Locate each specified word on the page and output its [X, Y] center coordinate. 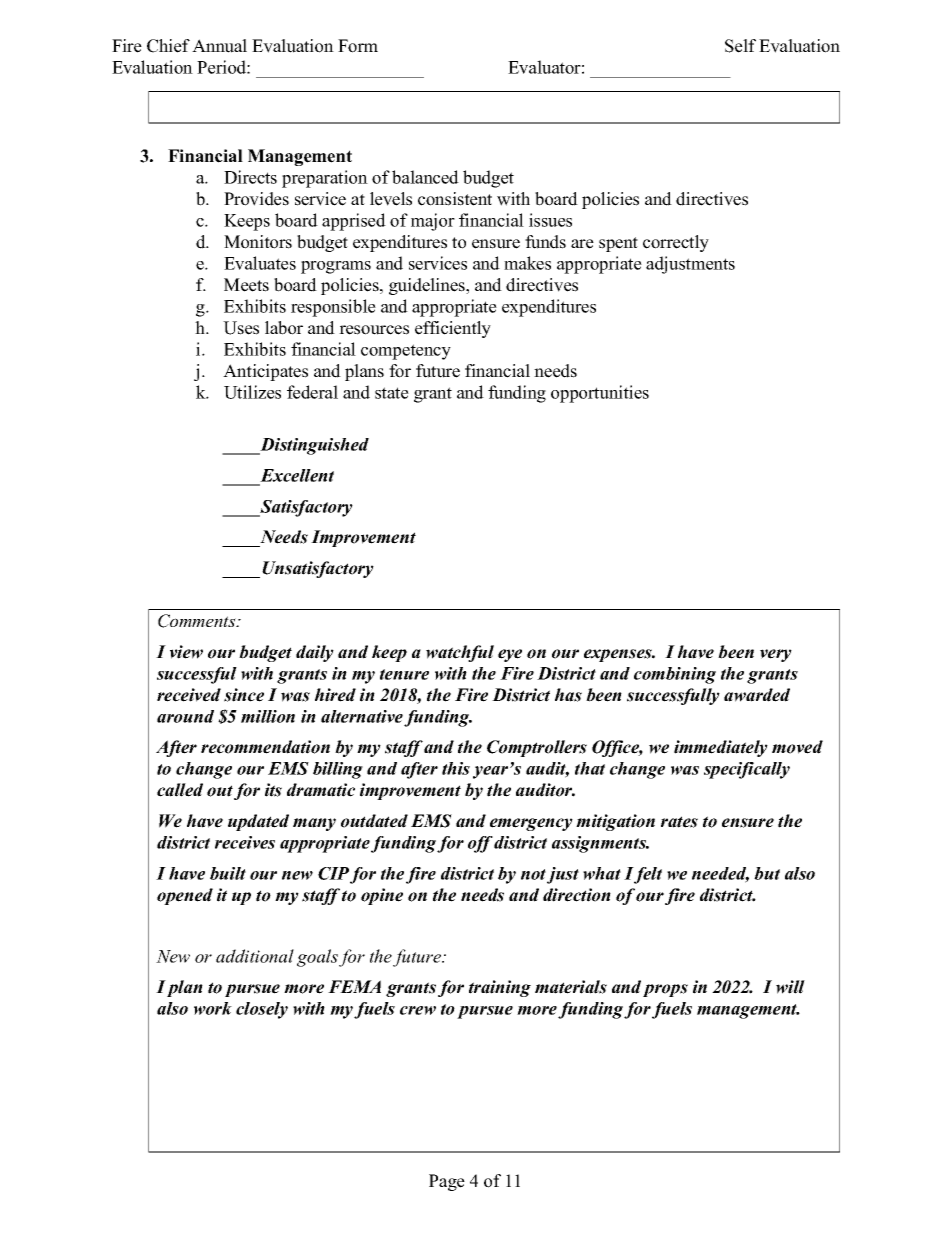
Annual [219, 46]
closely [262, 1010]
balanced [425, 177]
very [776, 655]
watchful [460, 653]
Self [740, 46]
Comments [198, 621]
